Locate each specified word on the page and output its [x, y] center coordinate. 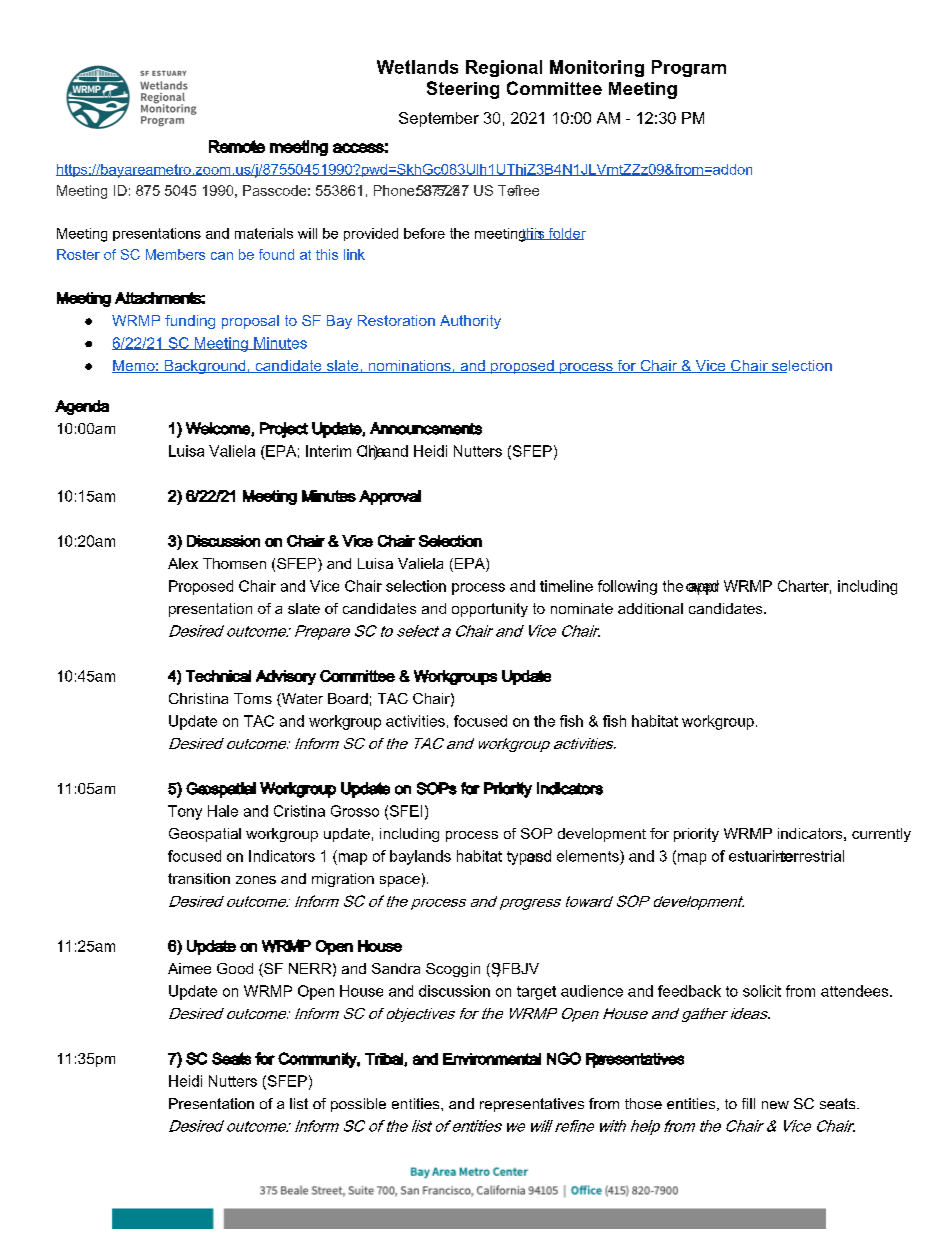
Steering [463, 90]
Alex [183, 563]
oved [702, 587]
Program [689, 68]
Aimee [189, 968]
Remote [237, 146]
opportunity [490, 610]
